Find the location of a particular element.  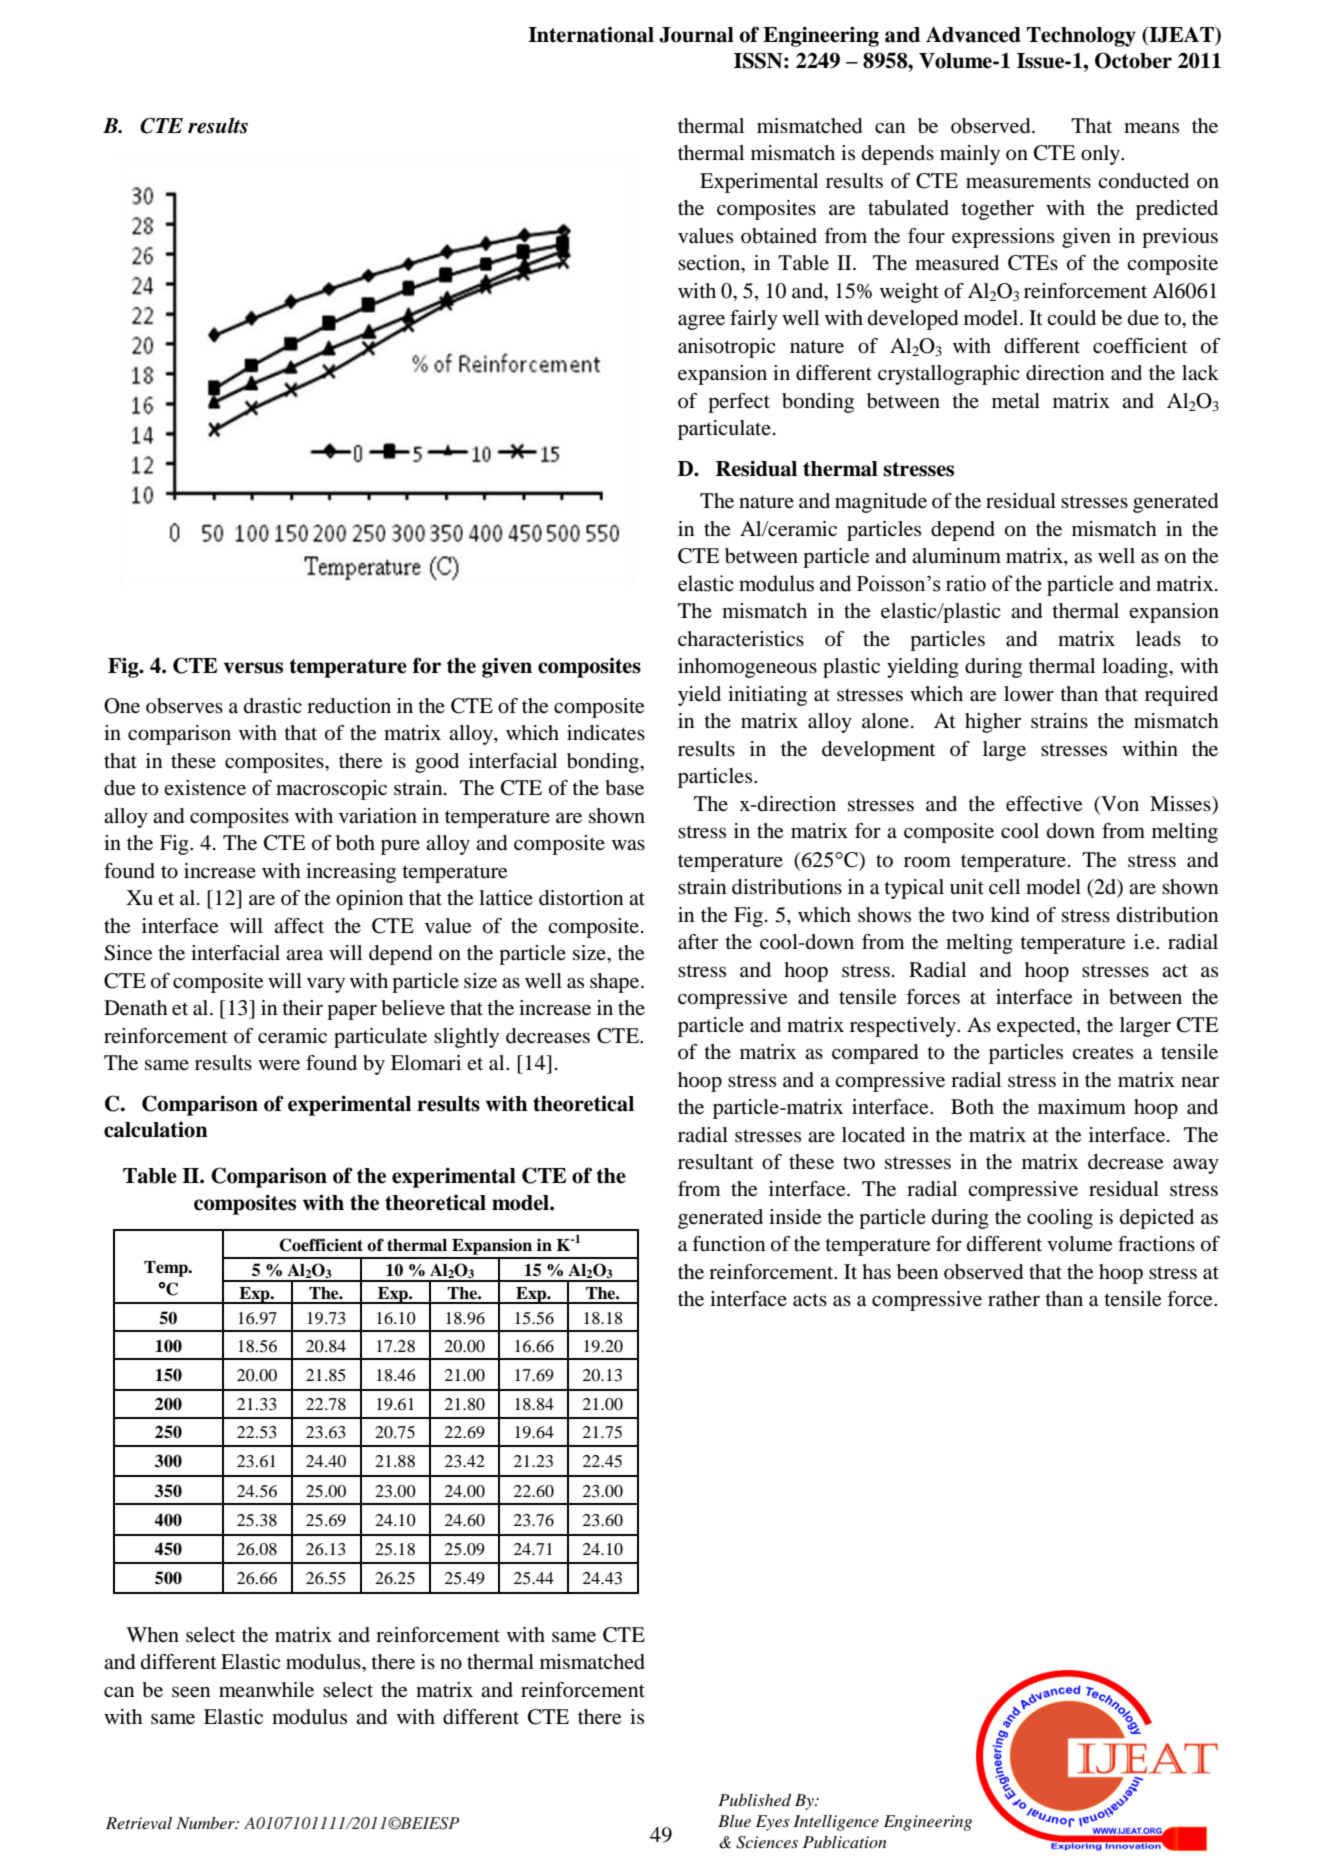

Journal is located at coordinates (696, 35).
